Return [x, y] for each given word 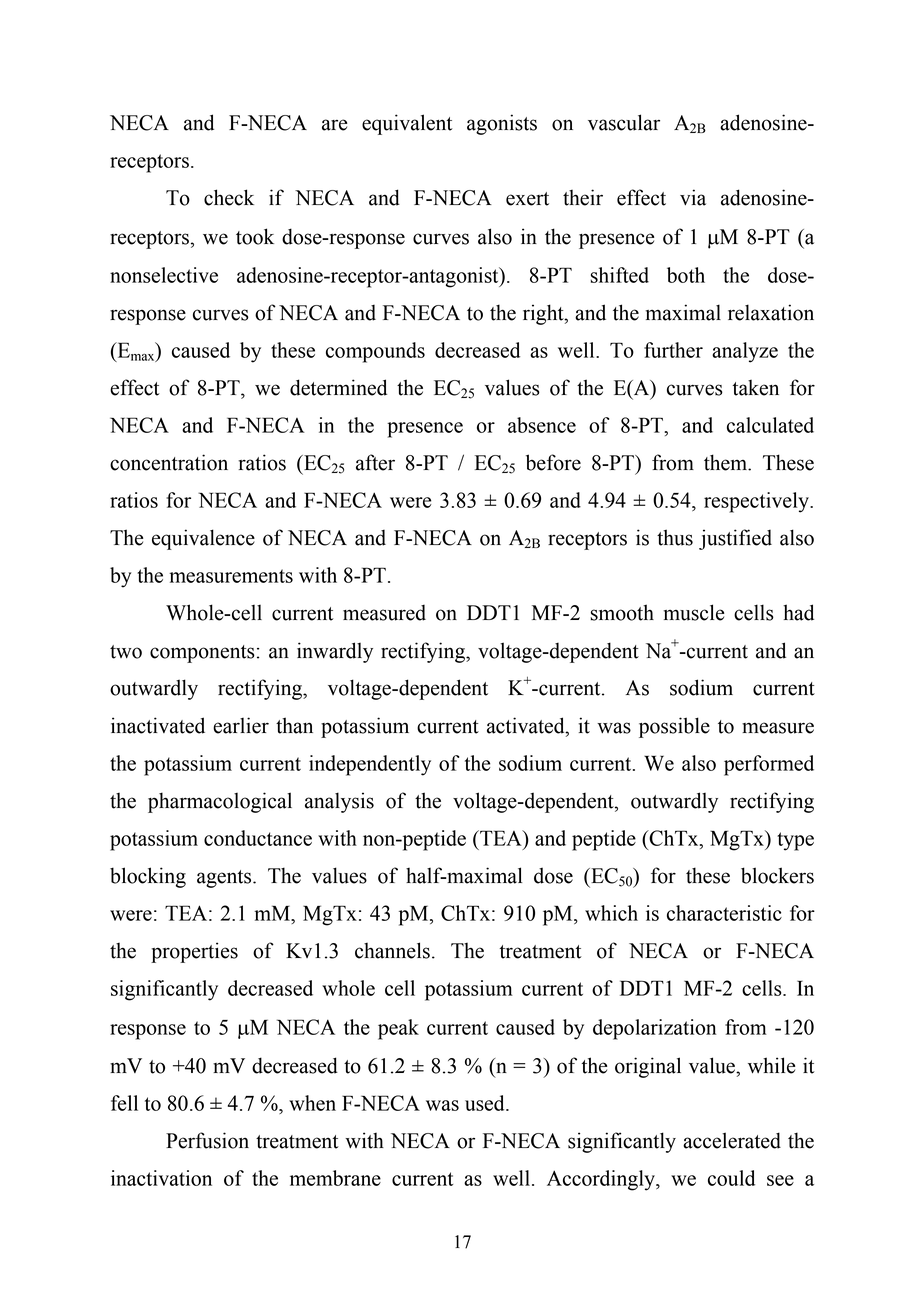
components [202, 654]
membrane [335, 1178]
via [693, 197]
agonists [502, 124]
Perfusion [207, 1140]
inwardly [335, 652]
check [229, 197]
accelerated [732, 1140]
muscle [694, 612]
